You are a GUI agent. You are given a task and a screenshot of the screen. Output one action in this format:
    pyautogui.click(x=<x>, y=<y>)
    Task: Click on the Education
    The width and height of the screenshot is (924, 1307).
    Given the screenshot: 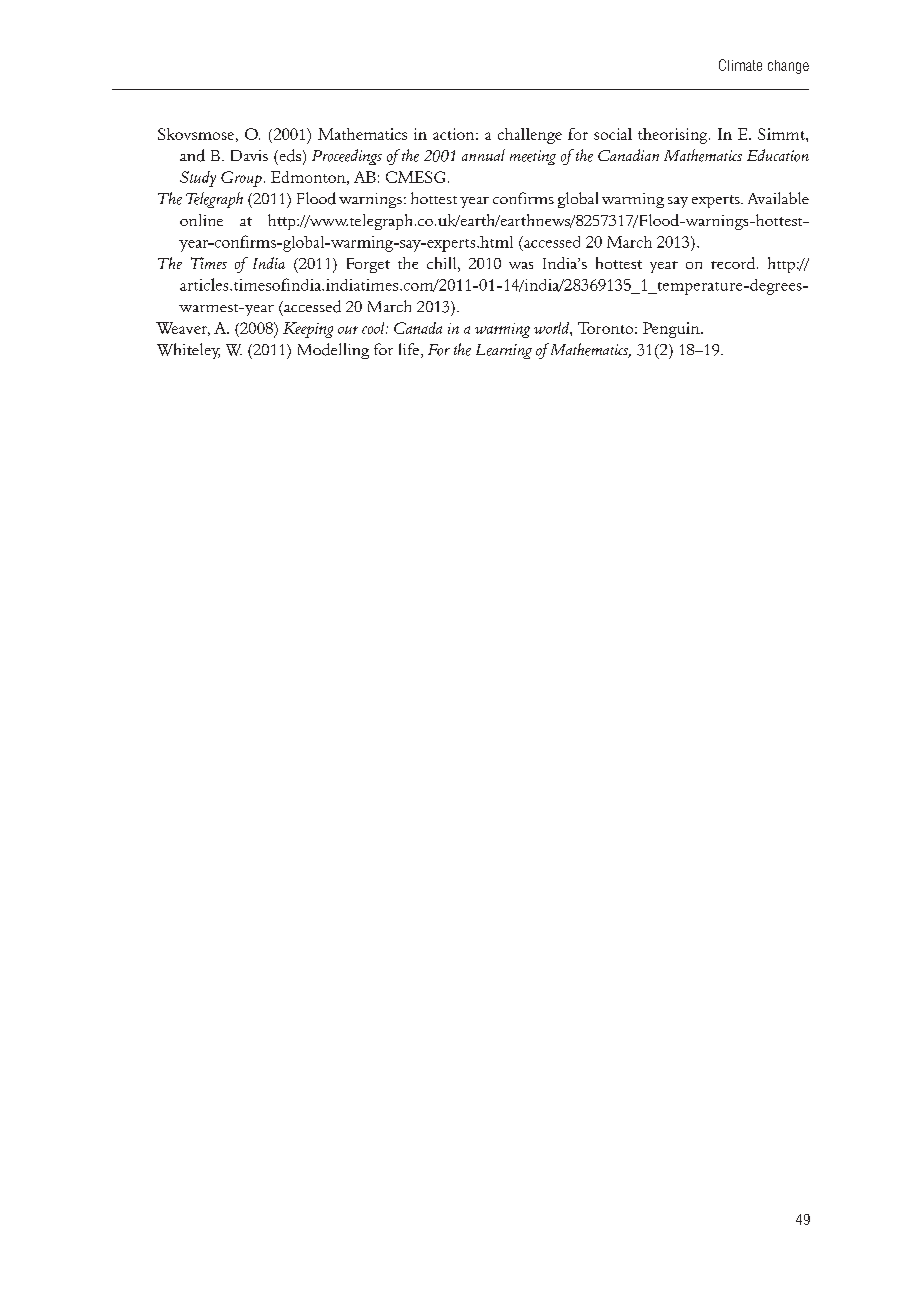 What is the action you would take?
    pyautogui.click(x=778, y=155)
